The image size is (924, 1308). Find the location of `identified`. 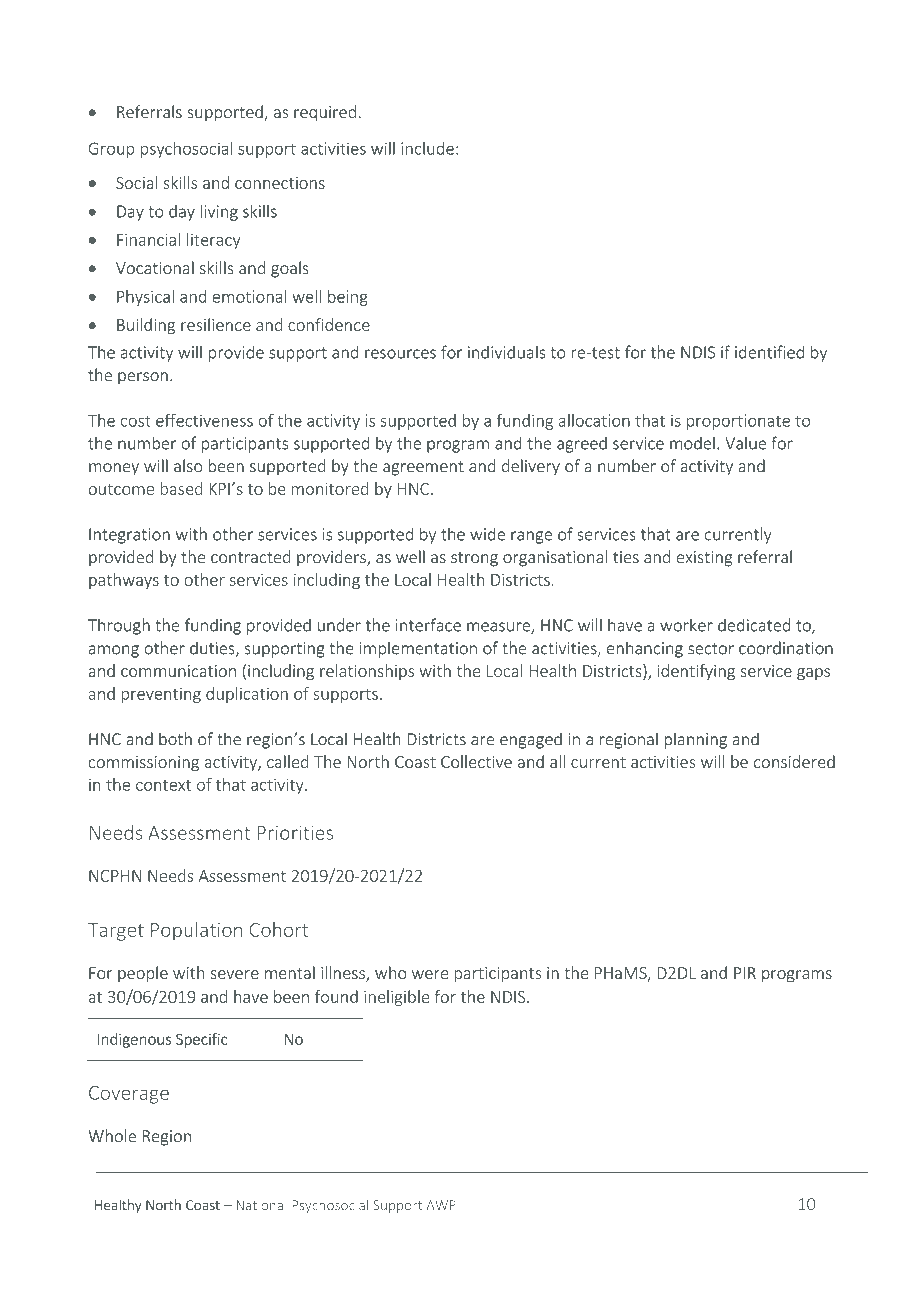

identified is located at coordinates (769, 352).
